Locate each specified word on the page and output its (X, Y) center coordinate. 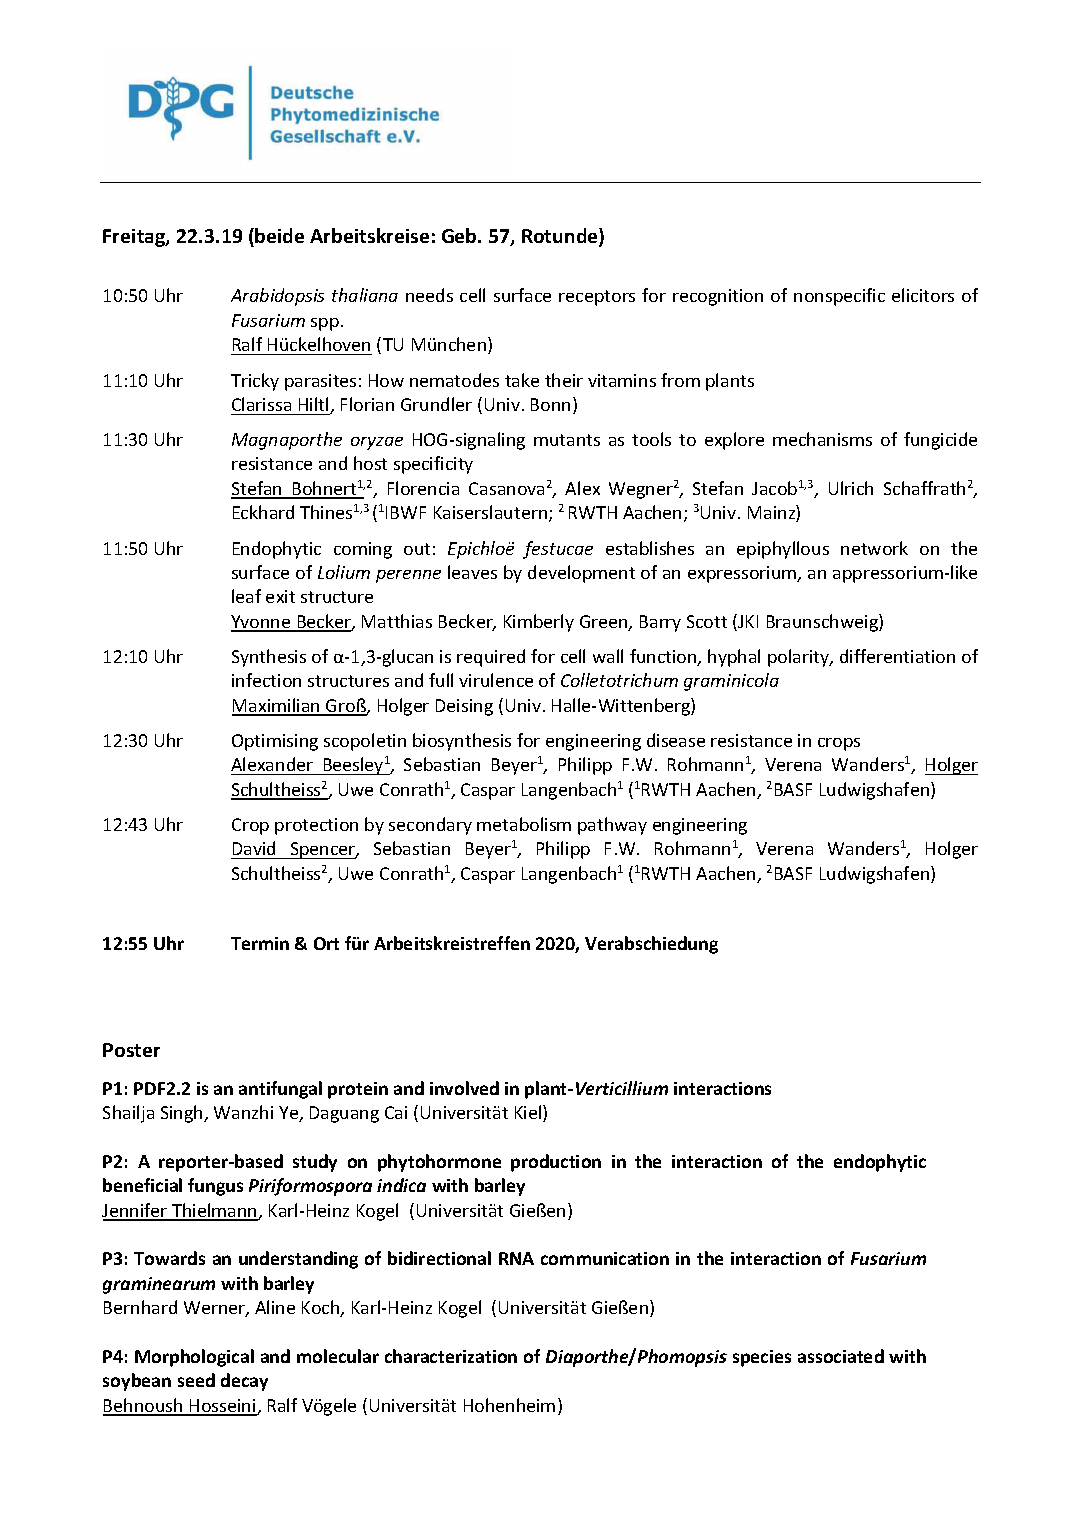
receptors (597, 298)
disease (676, 740)
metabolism (524, 824)
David (254, 850)
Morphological (194, 1358)
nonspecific (839, 297)
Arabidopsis (277, 297)
